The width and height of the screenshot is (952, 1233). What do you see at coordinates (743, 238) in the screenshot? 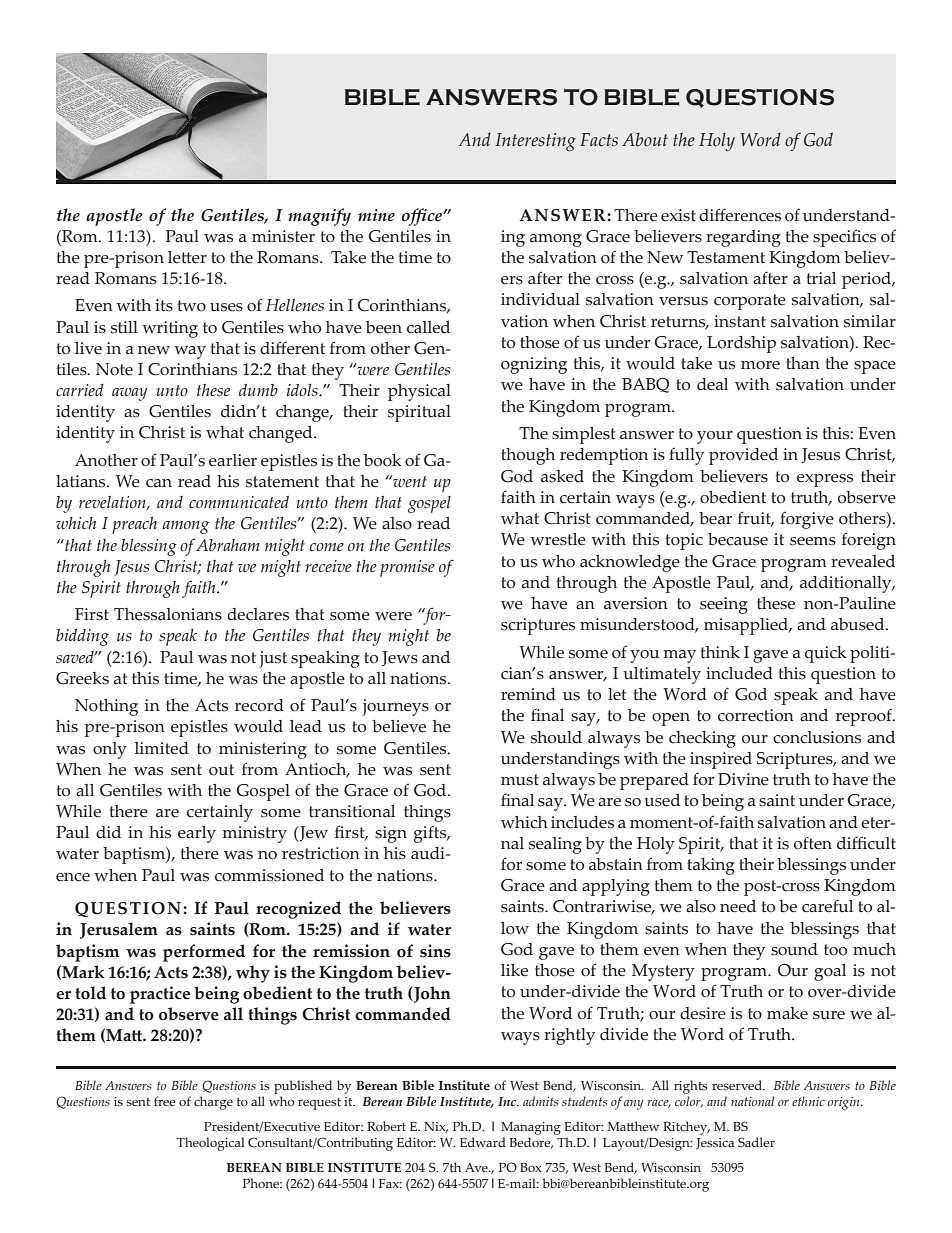
I see `regarding` at bounding box center [743, 238].
